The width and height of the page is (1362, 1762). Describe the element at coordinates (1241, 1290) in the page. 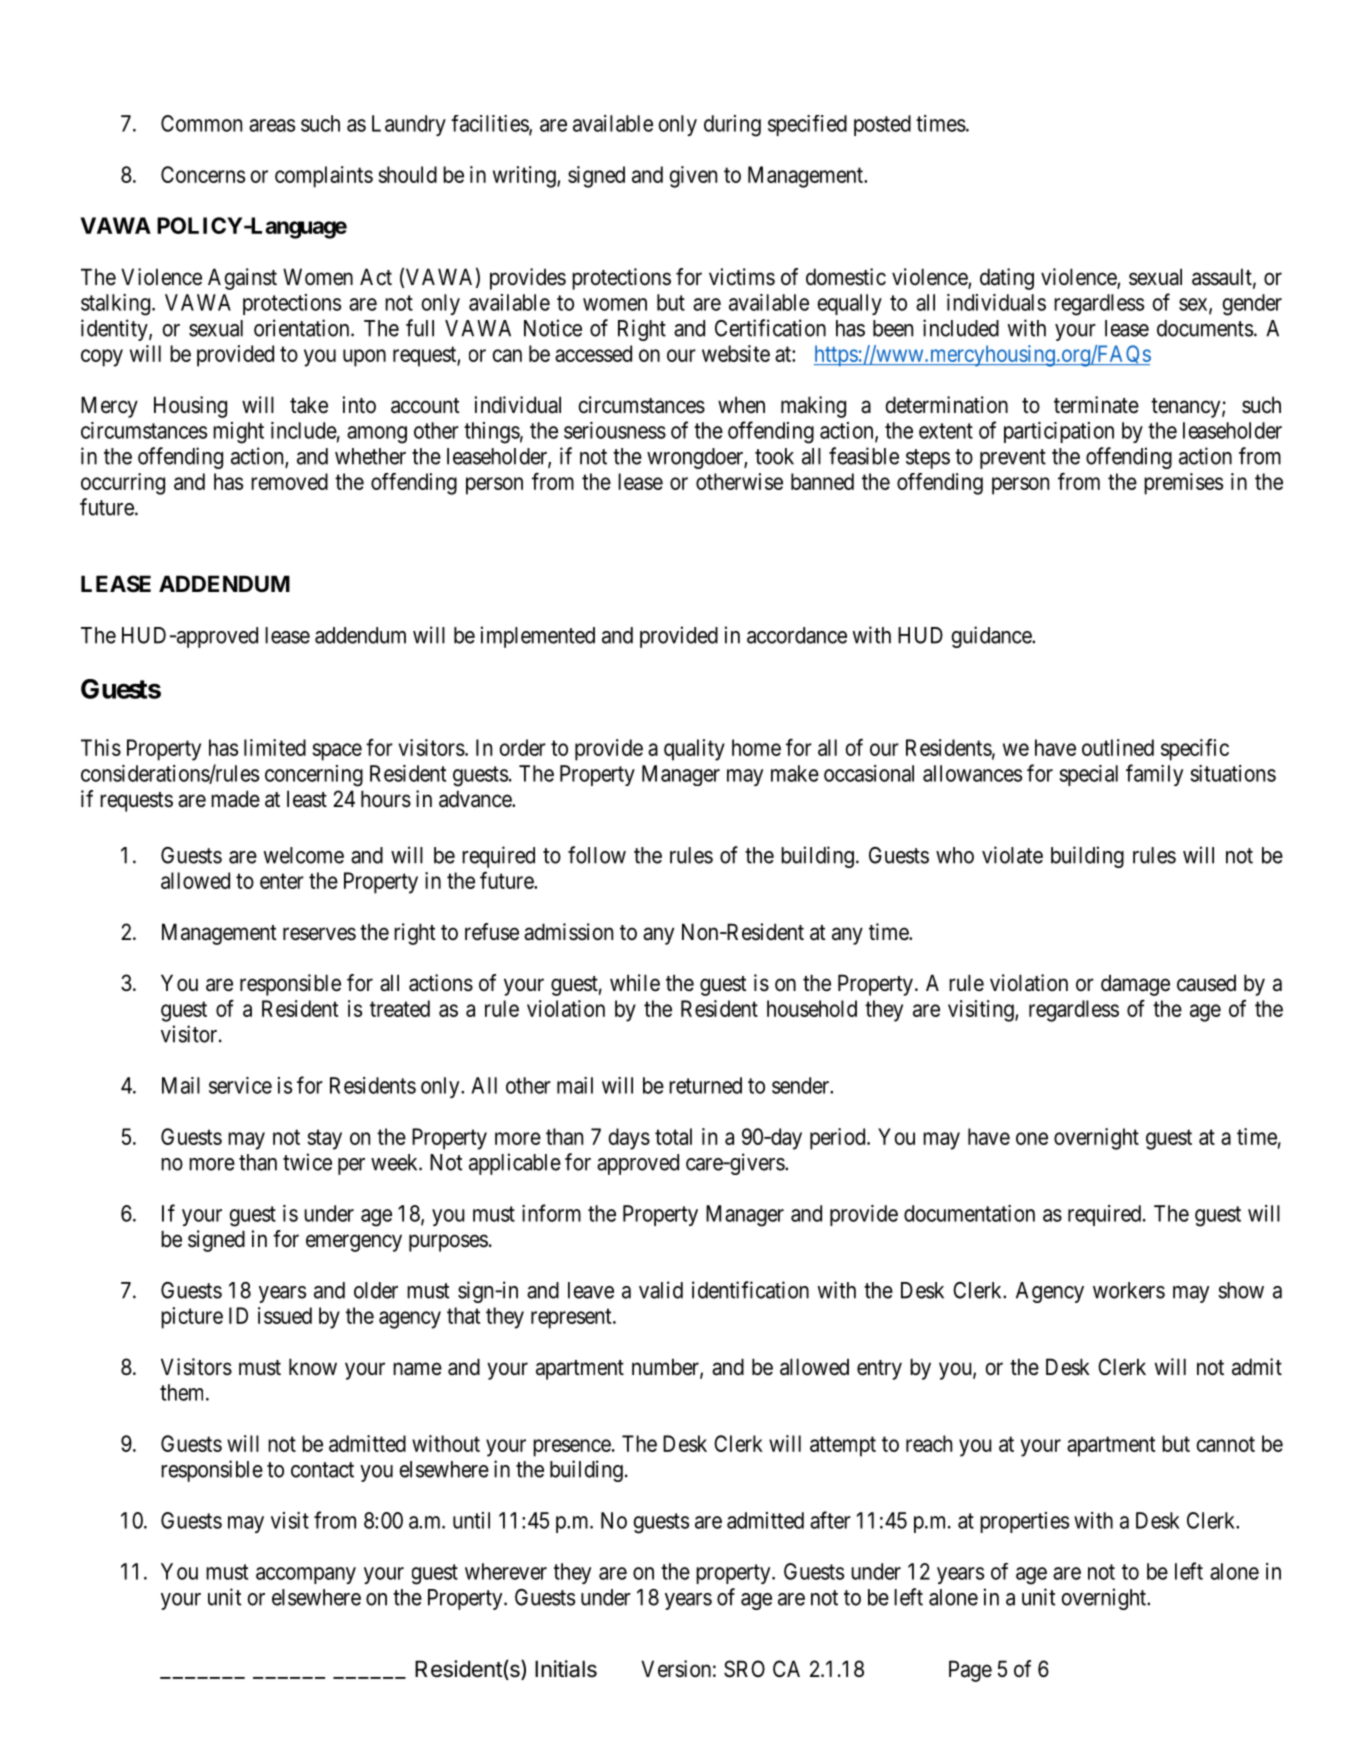

I see `show` at that location.
